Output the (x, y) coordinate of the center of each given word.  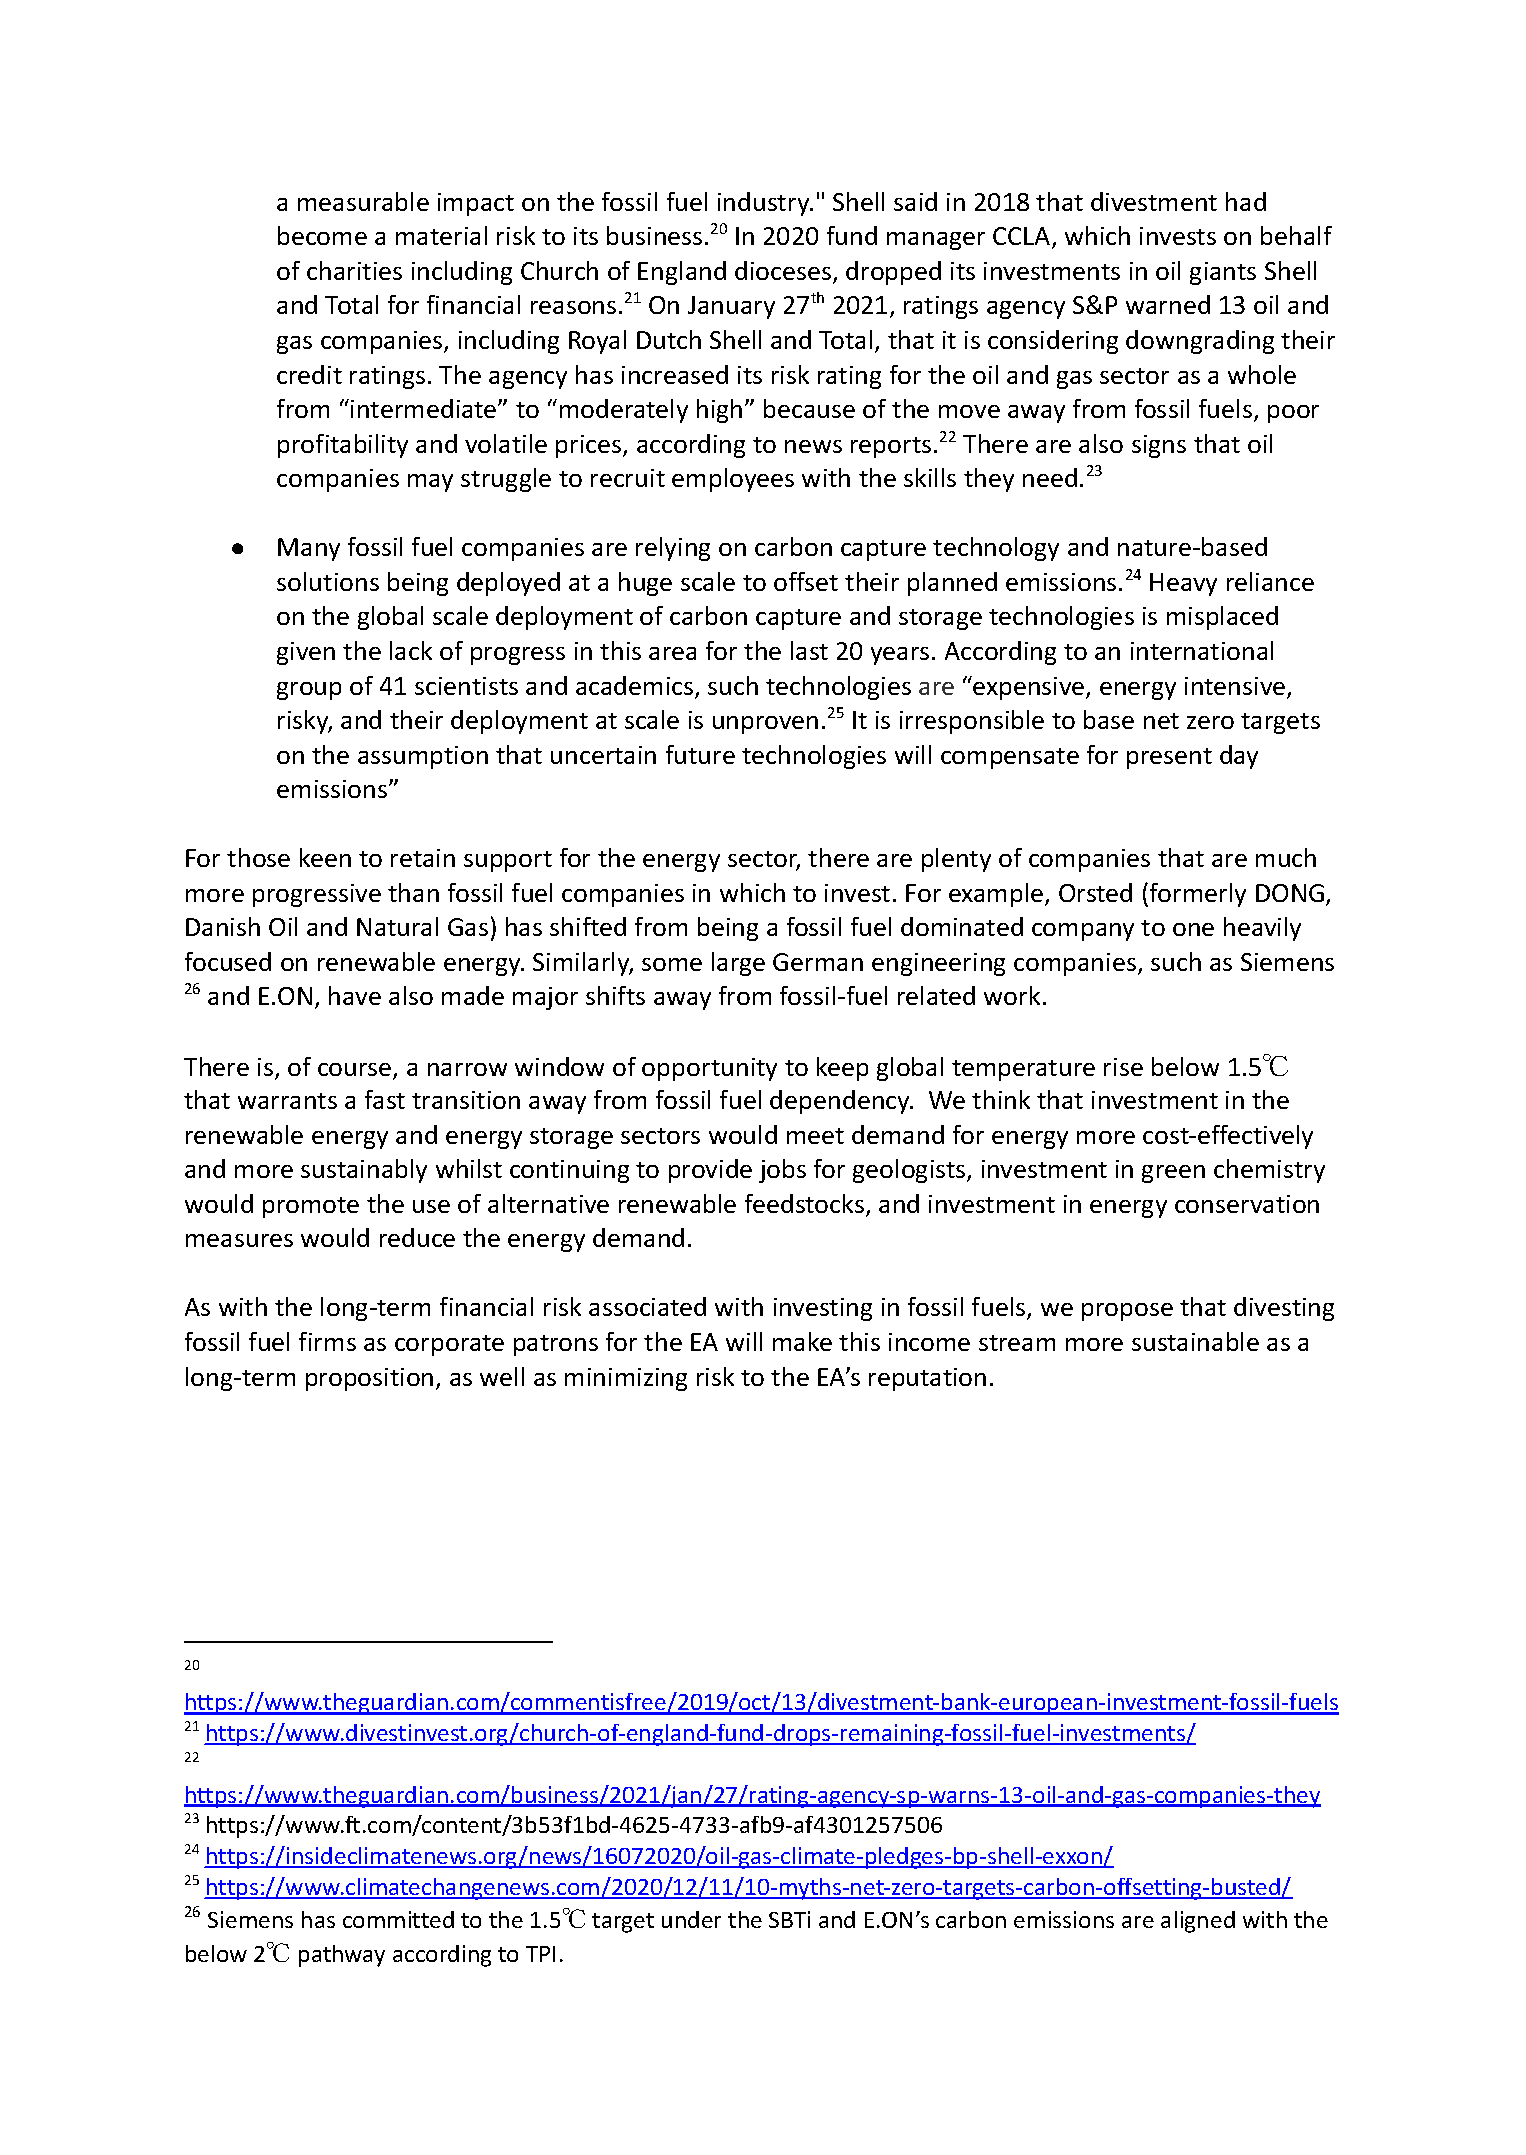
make (802, 1341)
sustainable (1195, 1341)
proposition (369, 1379)
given (306, 653)
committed (398, 1919)
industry (765, 204)
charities (354, 270)
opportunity (709, 1069)
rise (1123, 1067)
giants (1223, 273)
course (356, 1071)
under (691, 1919)
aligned (1198, 1922)
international (1202, 650)
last (809, 650)
